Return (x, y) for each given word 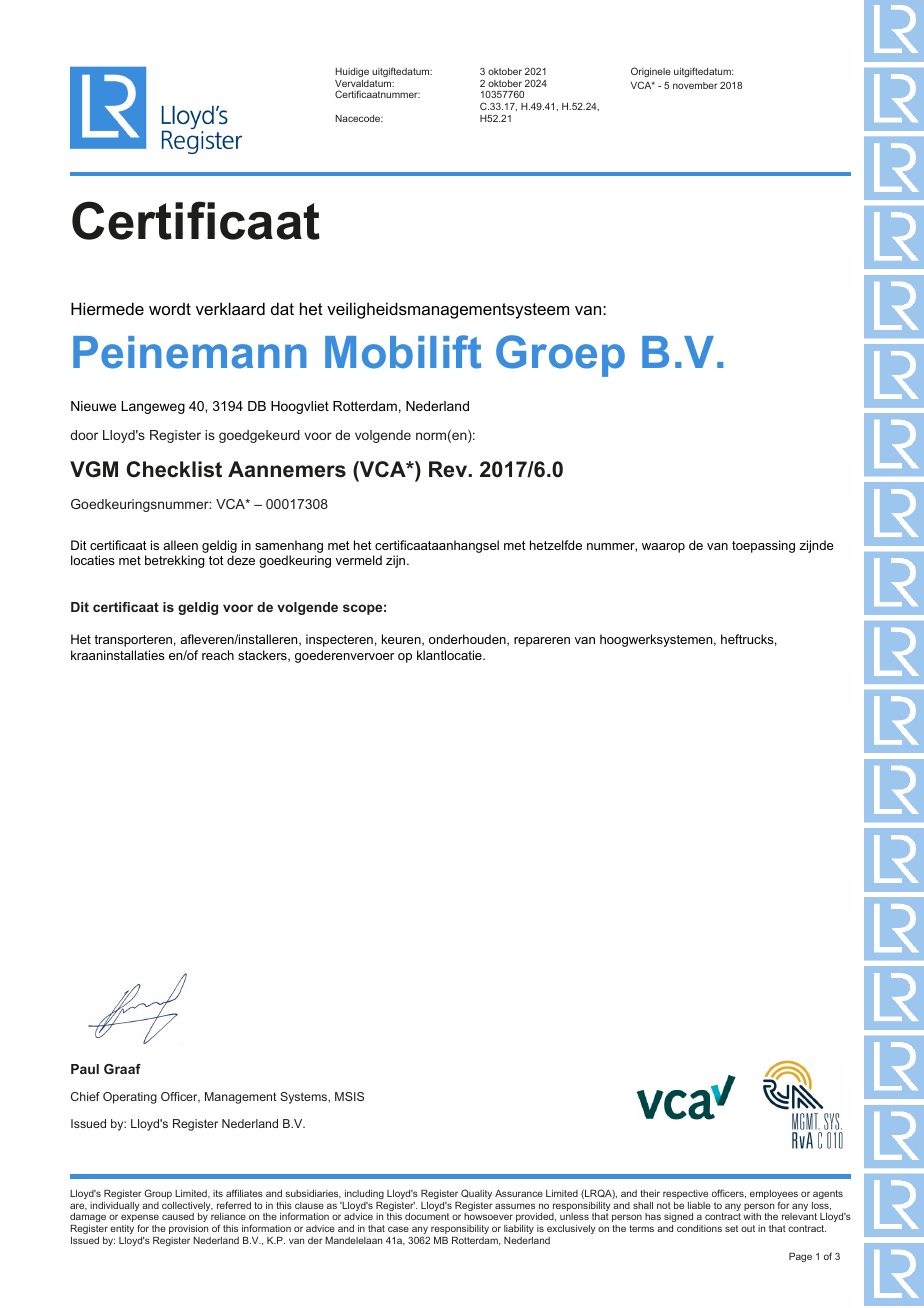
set (731, 1228)
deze (241, 560)
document (427, 1216)
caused (178, 1216)
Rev (449, 469)
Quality (476, 1194)
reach (218, 655)
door (84, 435)
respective (685, 1194)
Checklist (174, 469)
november (695, 85)
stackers (263, 656)
